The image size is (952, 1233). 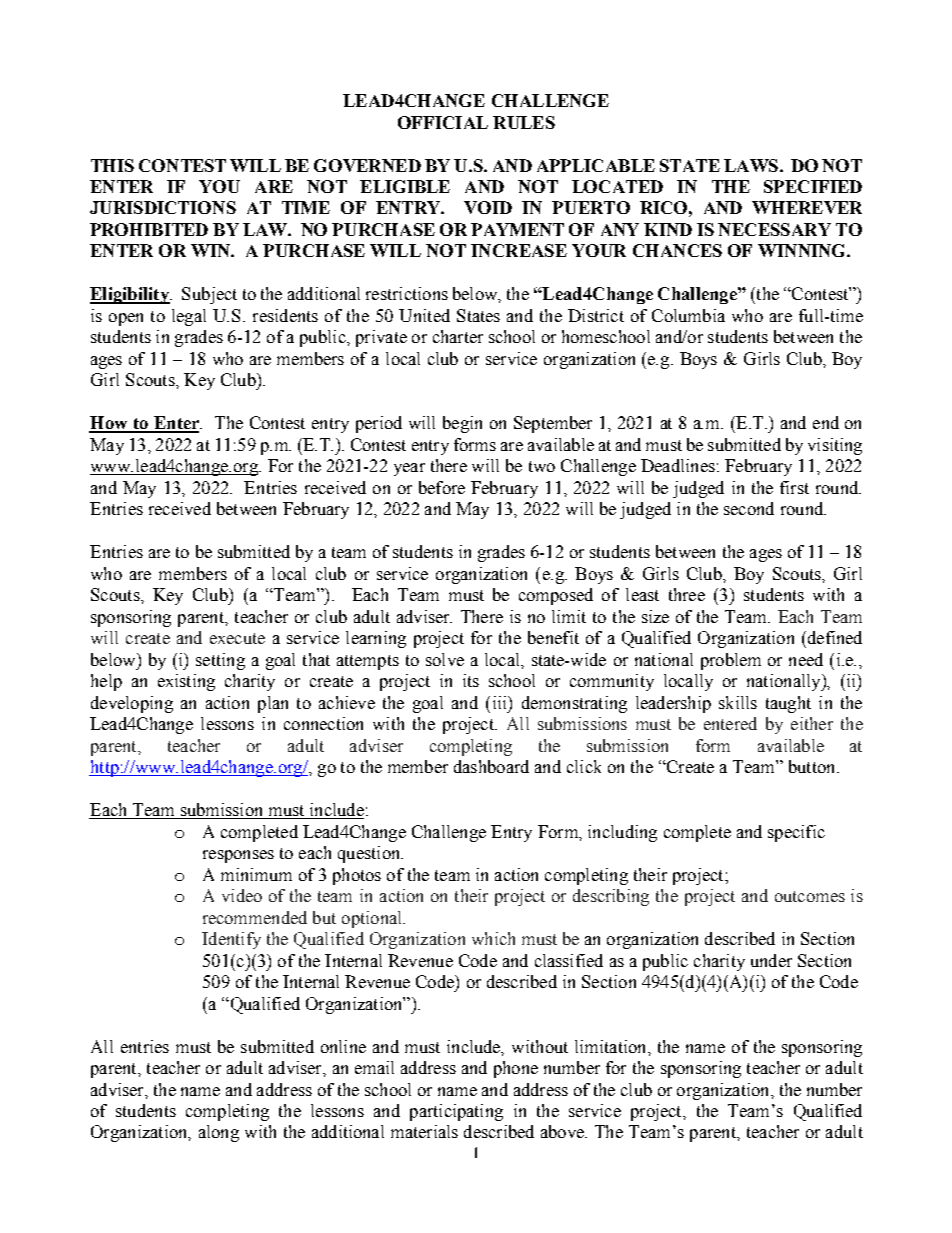 What do you see at coordinates (370, 854) in the screenshot?
I see `question` at bounding box center [370, 854].
